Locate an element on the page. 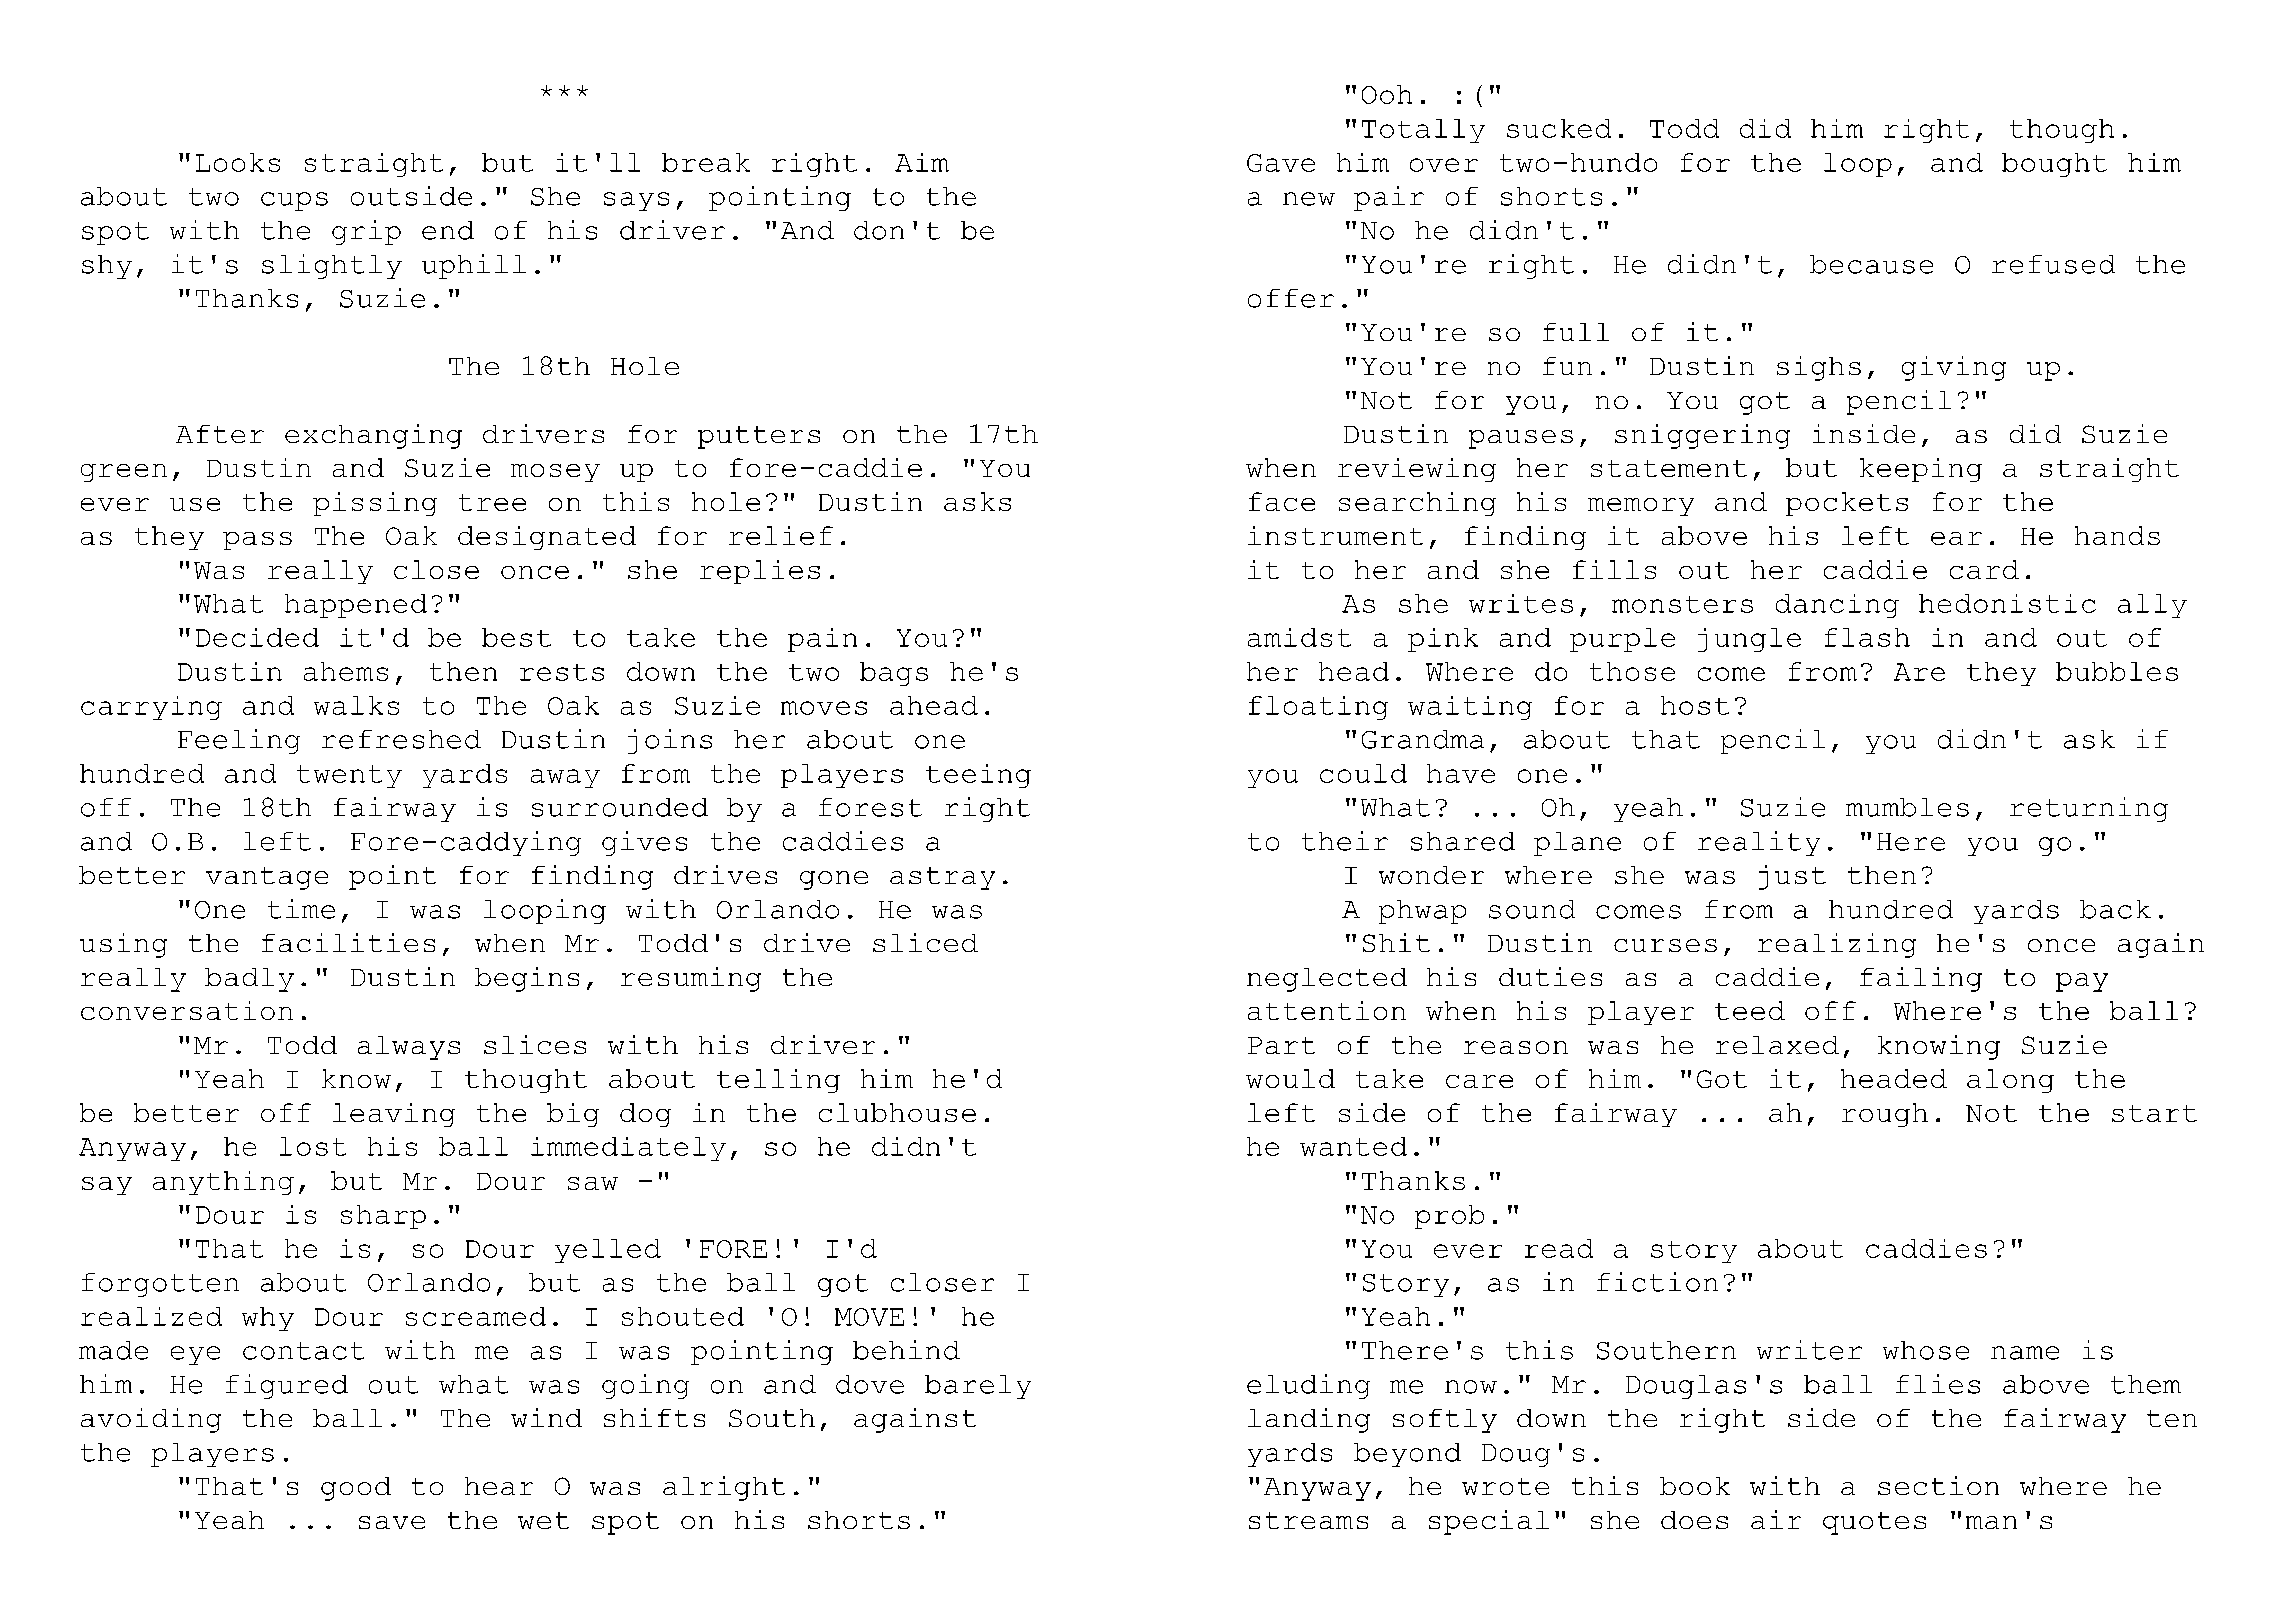 The width and height of the image is (2295, 1622). good is located at coordinates (356, 1489).
